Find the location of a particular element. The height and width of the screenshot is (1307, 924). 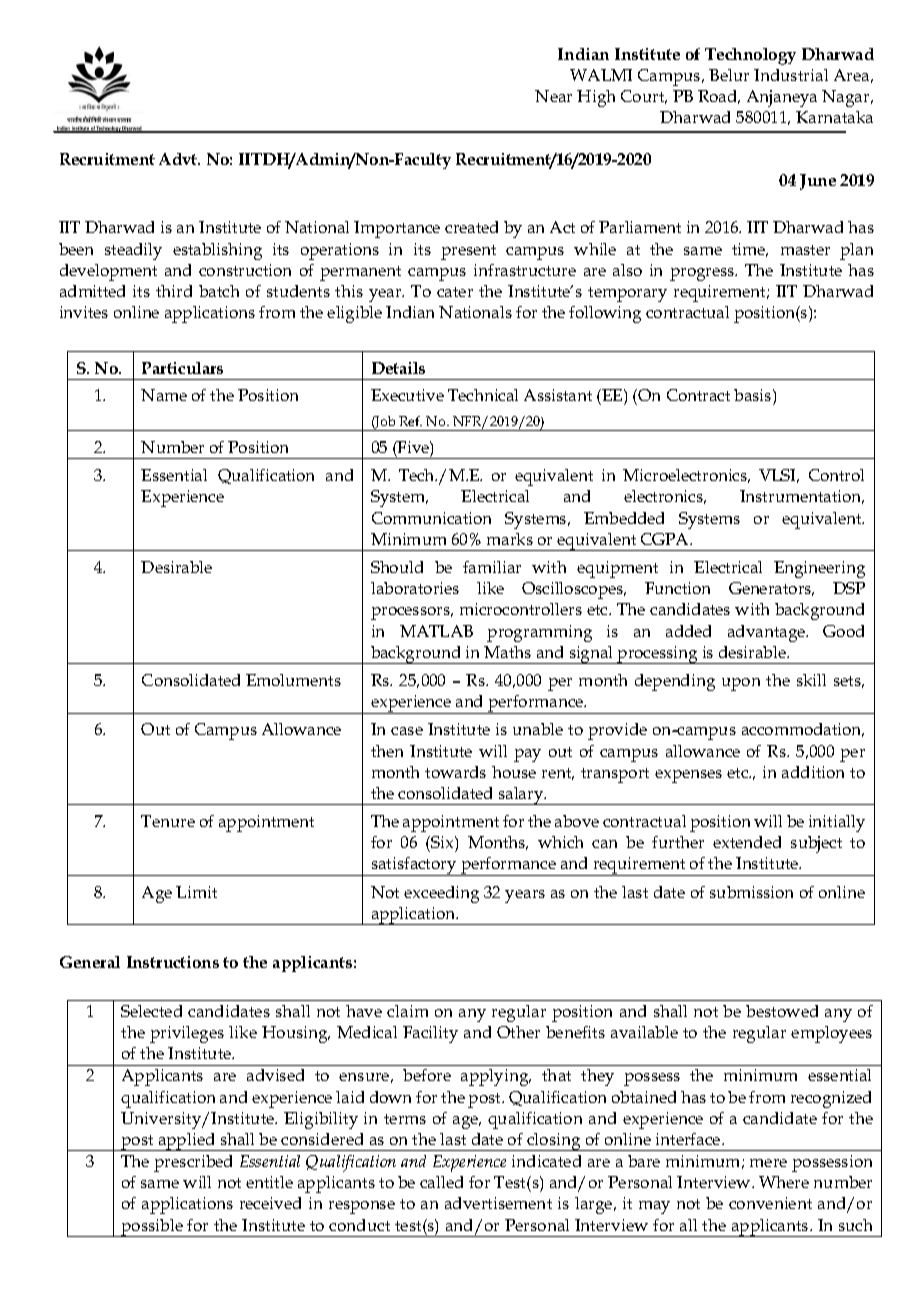

Name is located at coordinates (164, 395).
